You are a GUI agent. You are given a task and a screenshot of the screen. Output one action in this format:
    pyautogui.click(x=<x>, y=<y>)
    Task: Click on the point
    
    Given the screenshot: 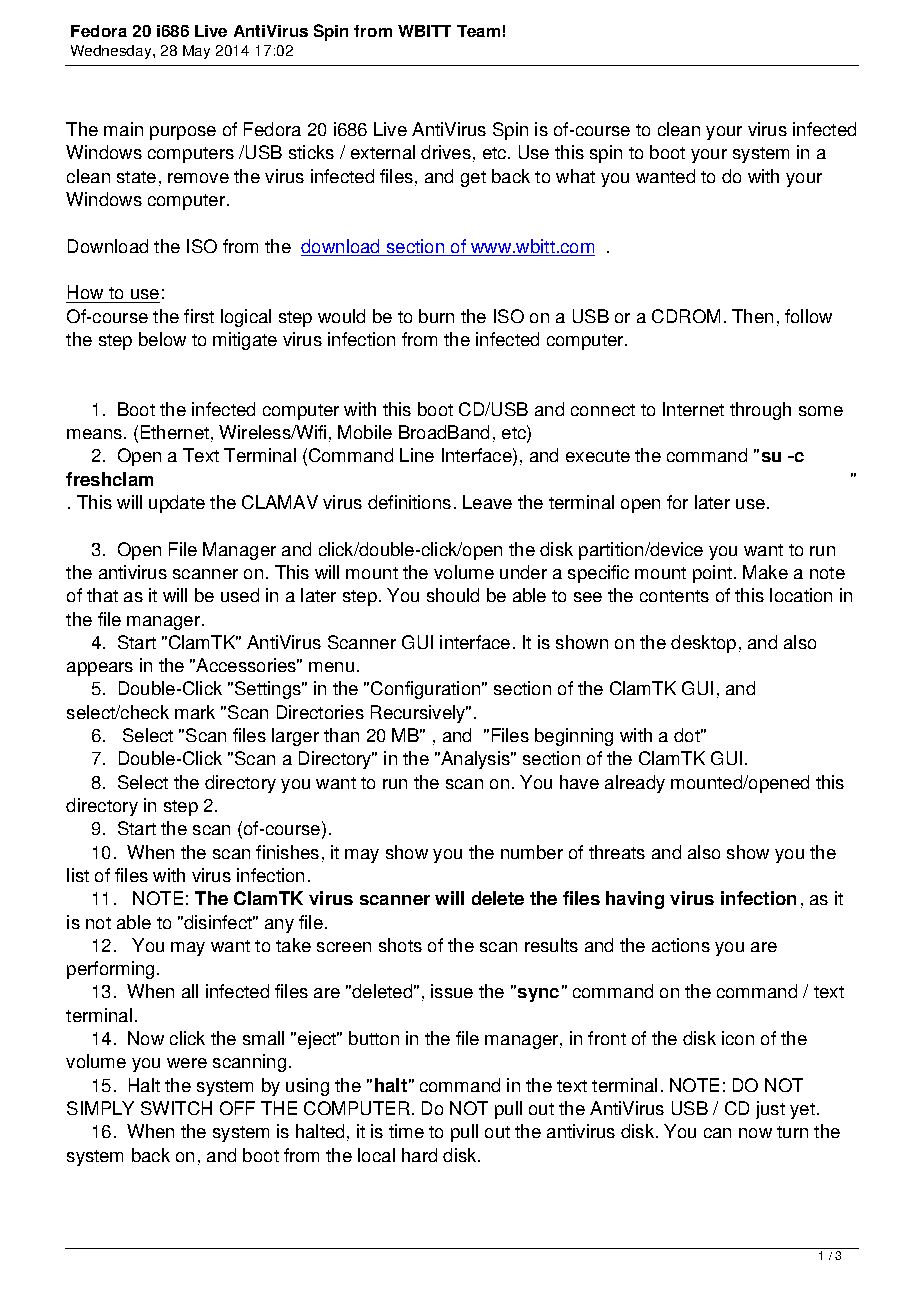 What is the action you would take?
    pyautogui.click(x=712, y=574)
